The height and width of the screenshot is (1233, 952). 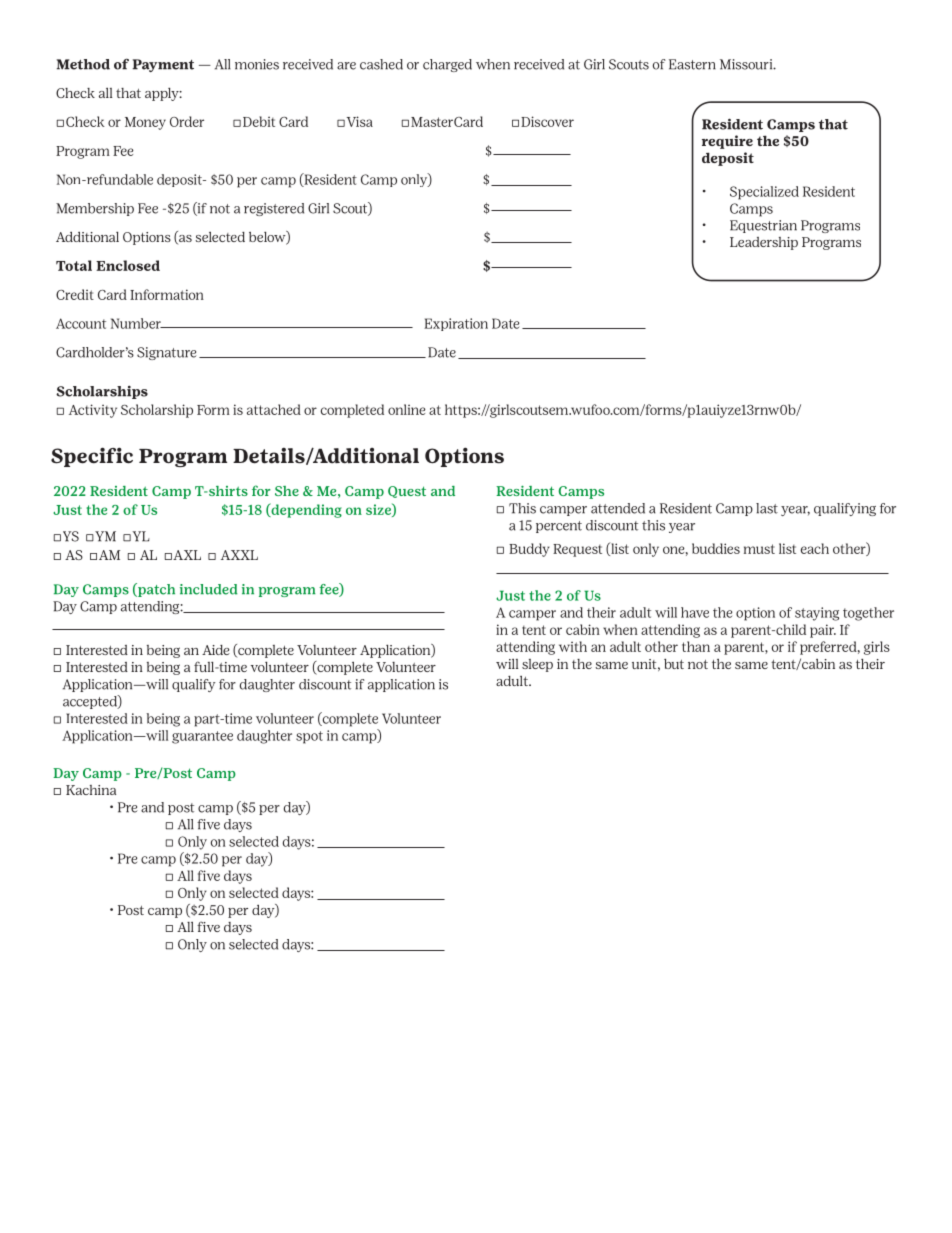 What do you see at coordinates (767, 508) in the screenshot?
I see `last` at bounding box center [767, 508].
